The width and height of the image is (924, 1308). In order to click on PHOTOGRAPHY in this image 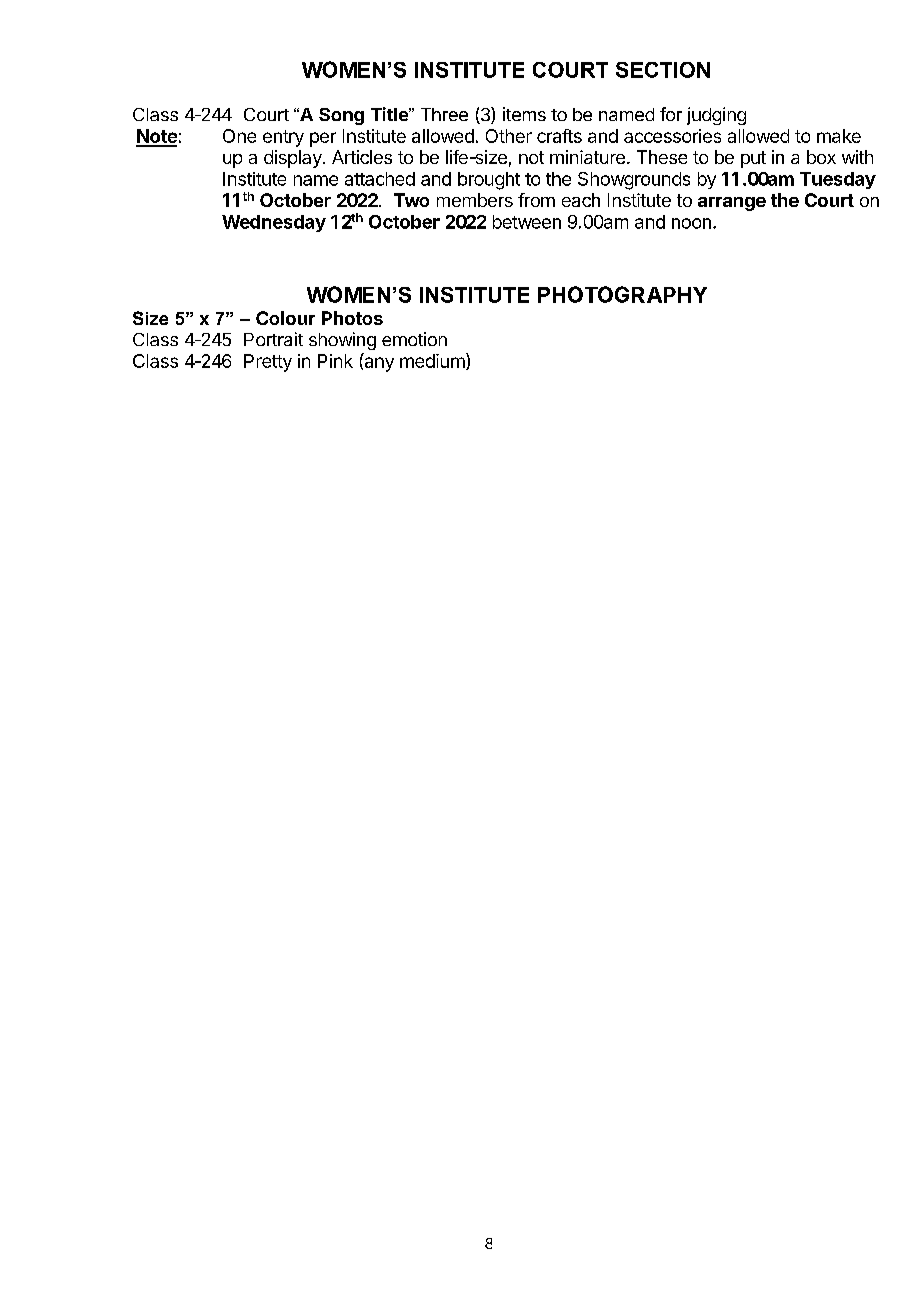, I will do `click(622, 294)`.
